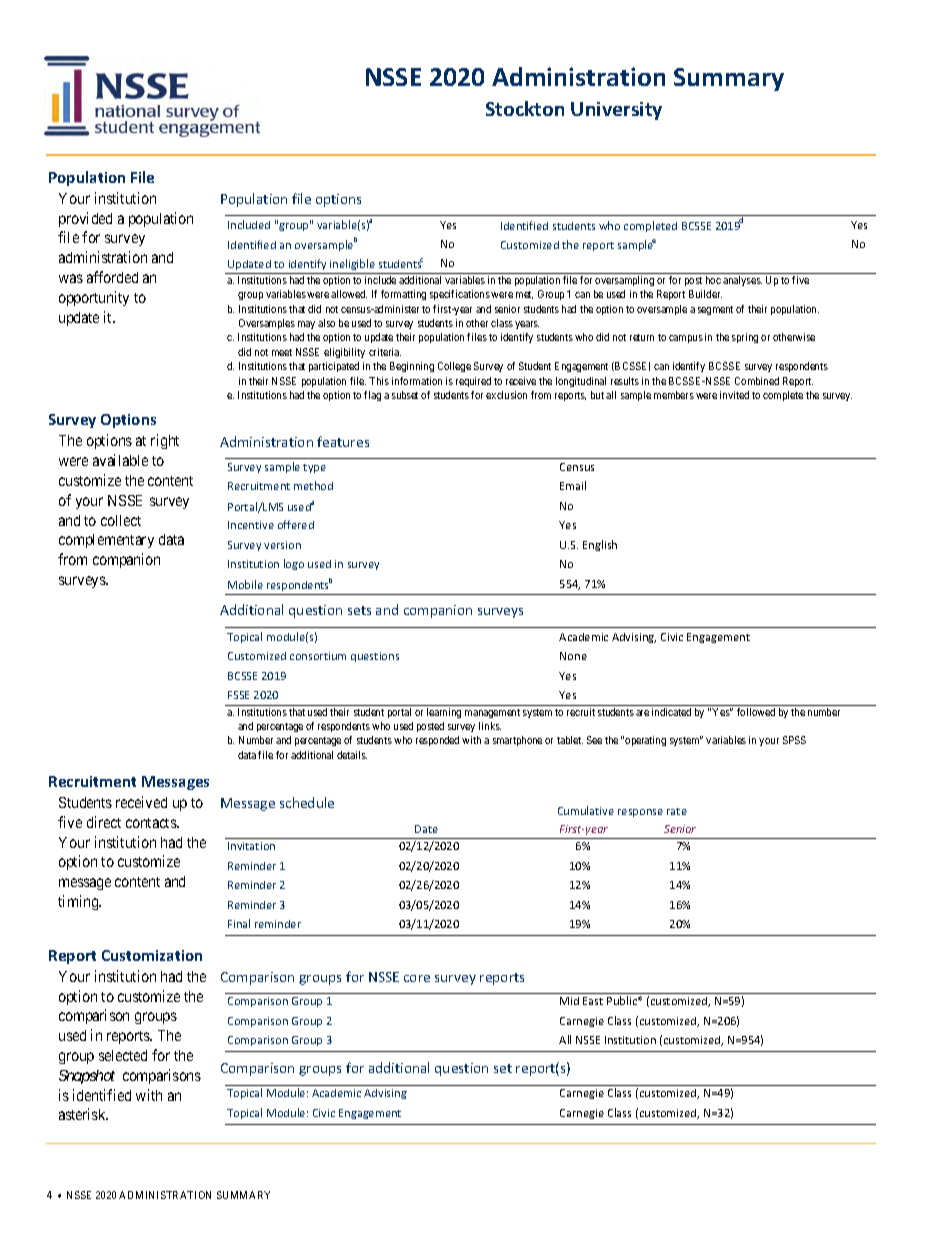 The height and width of the screenshot is (1233, 952). Describe the element at coordinates (123, 1055) in the screenshot. I see `selected` at that location.
